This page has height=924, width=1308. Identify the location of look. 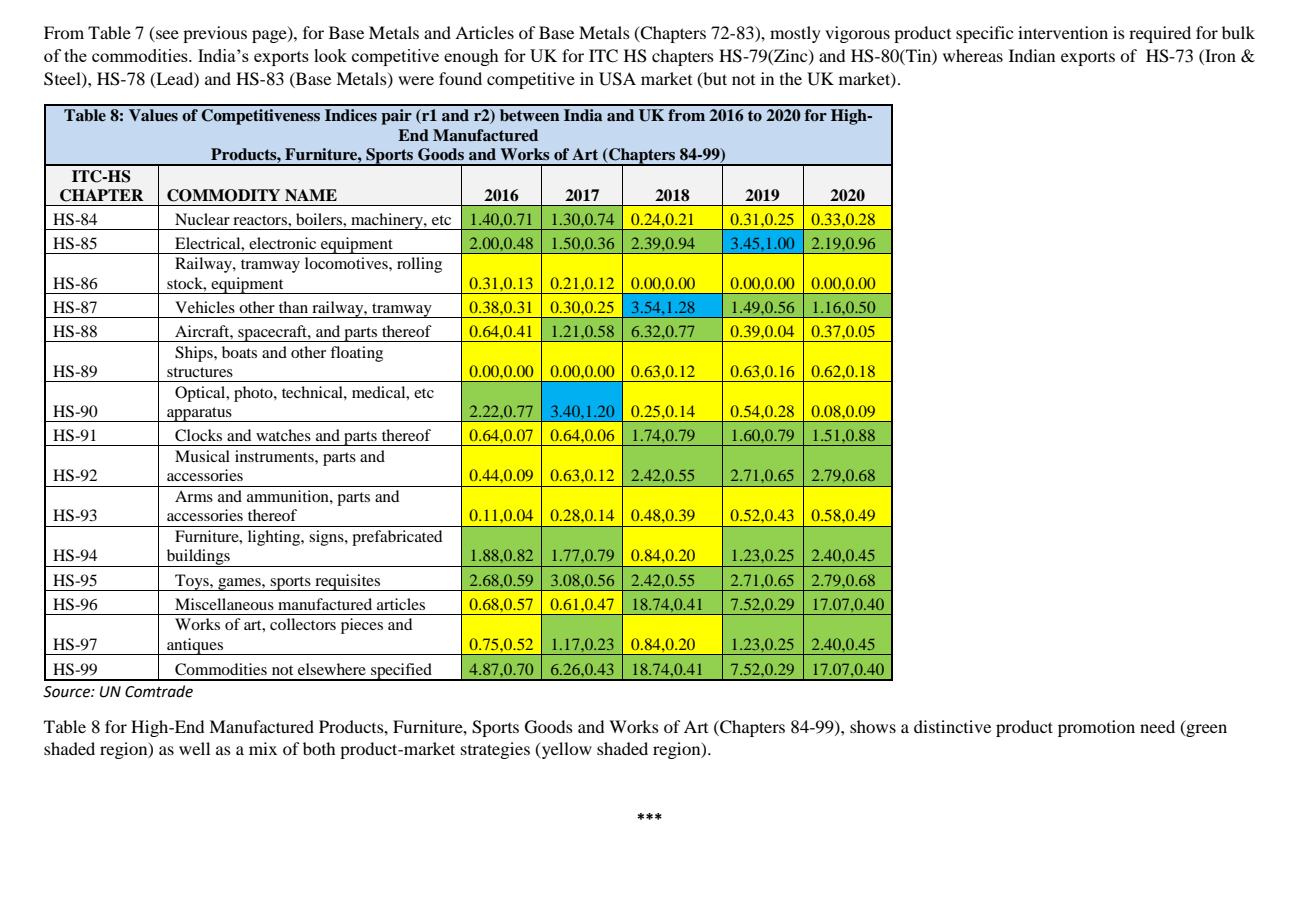
(330, 55).
